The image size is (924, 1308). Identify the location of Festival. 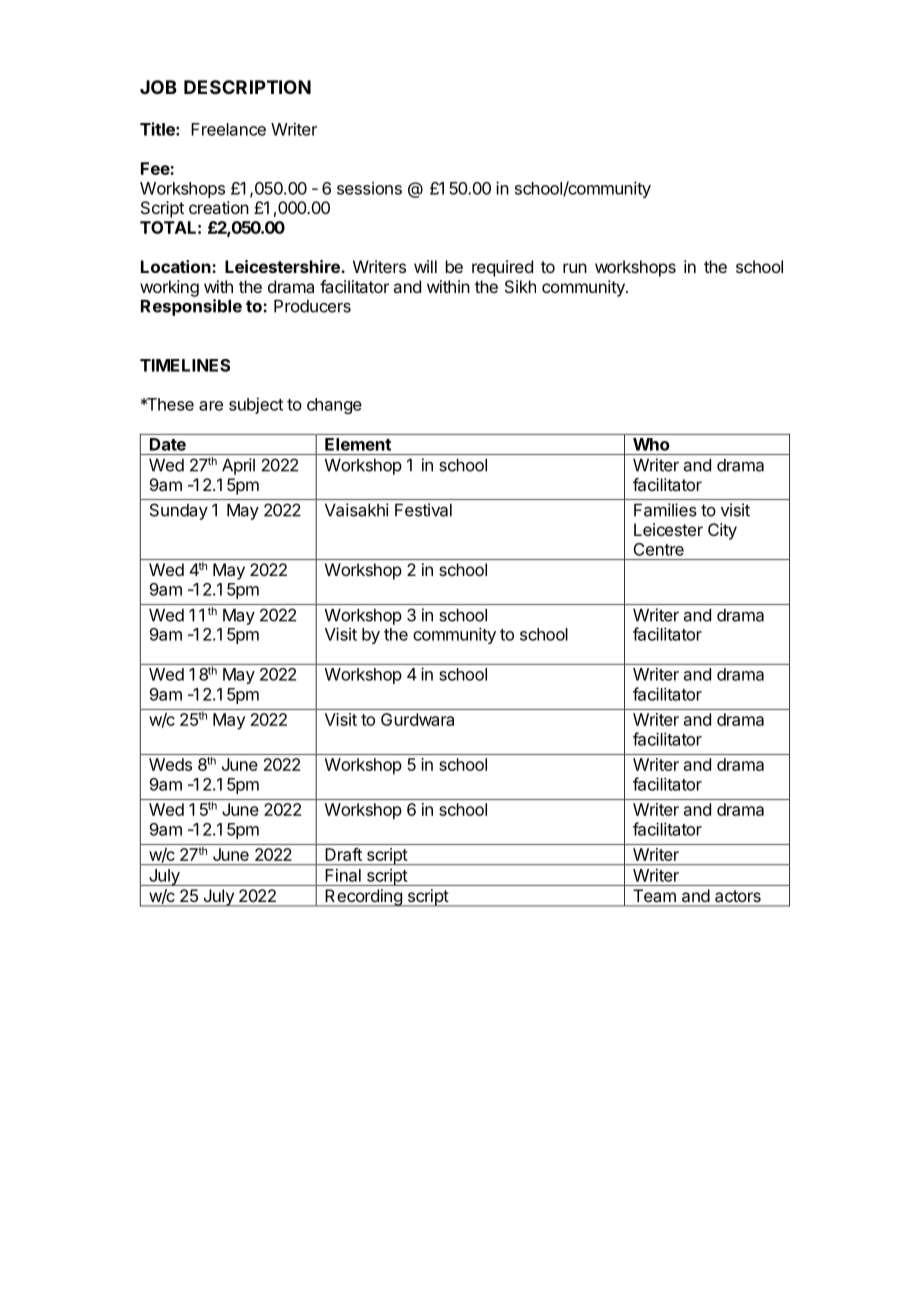
(423, 510).
